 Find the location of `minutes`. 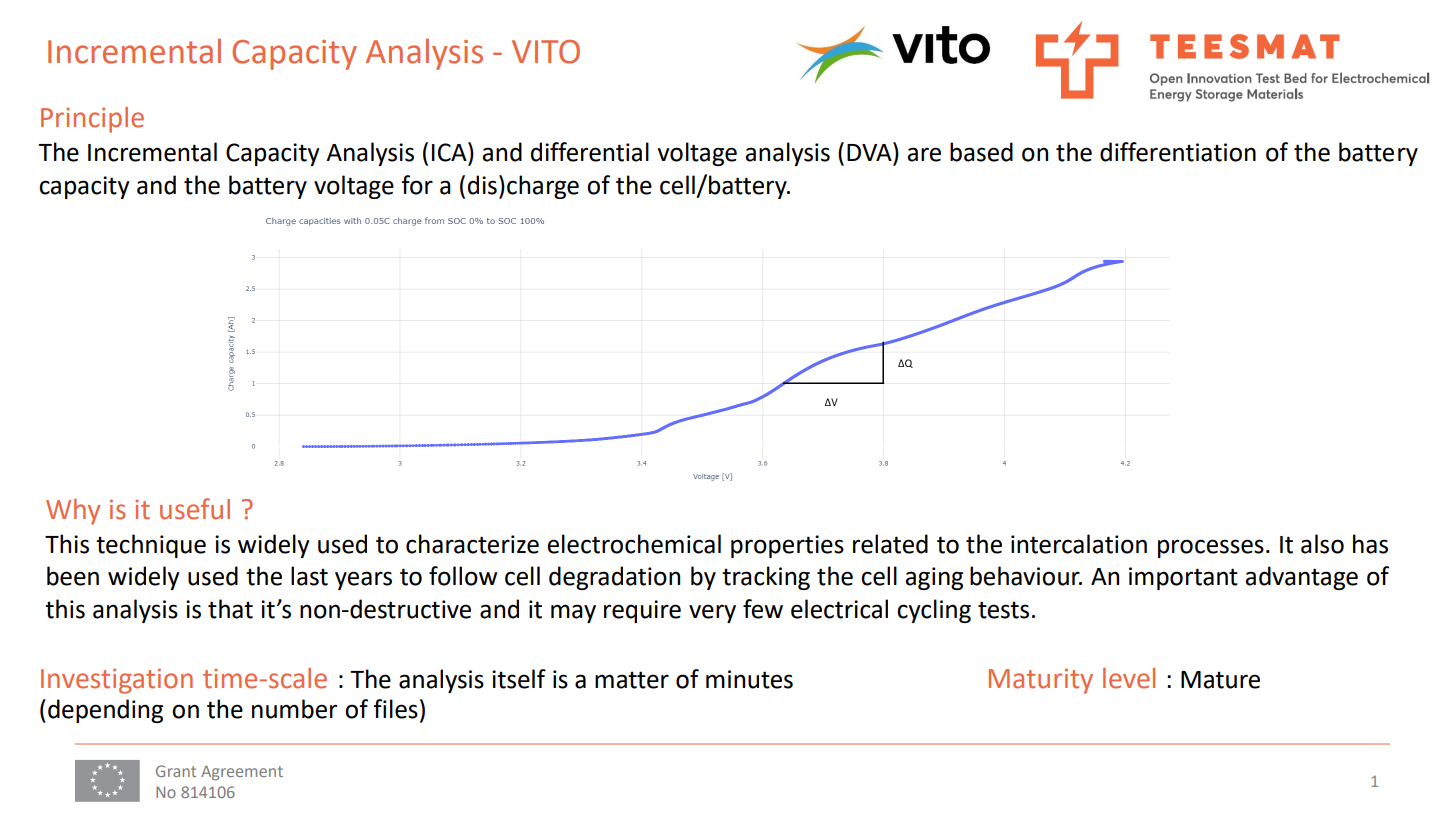

minutes is located at coordinates (749, 679).
